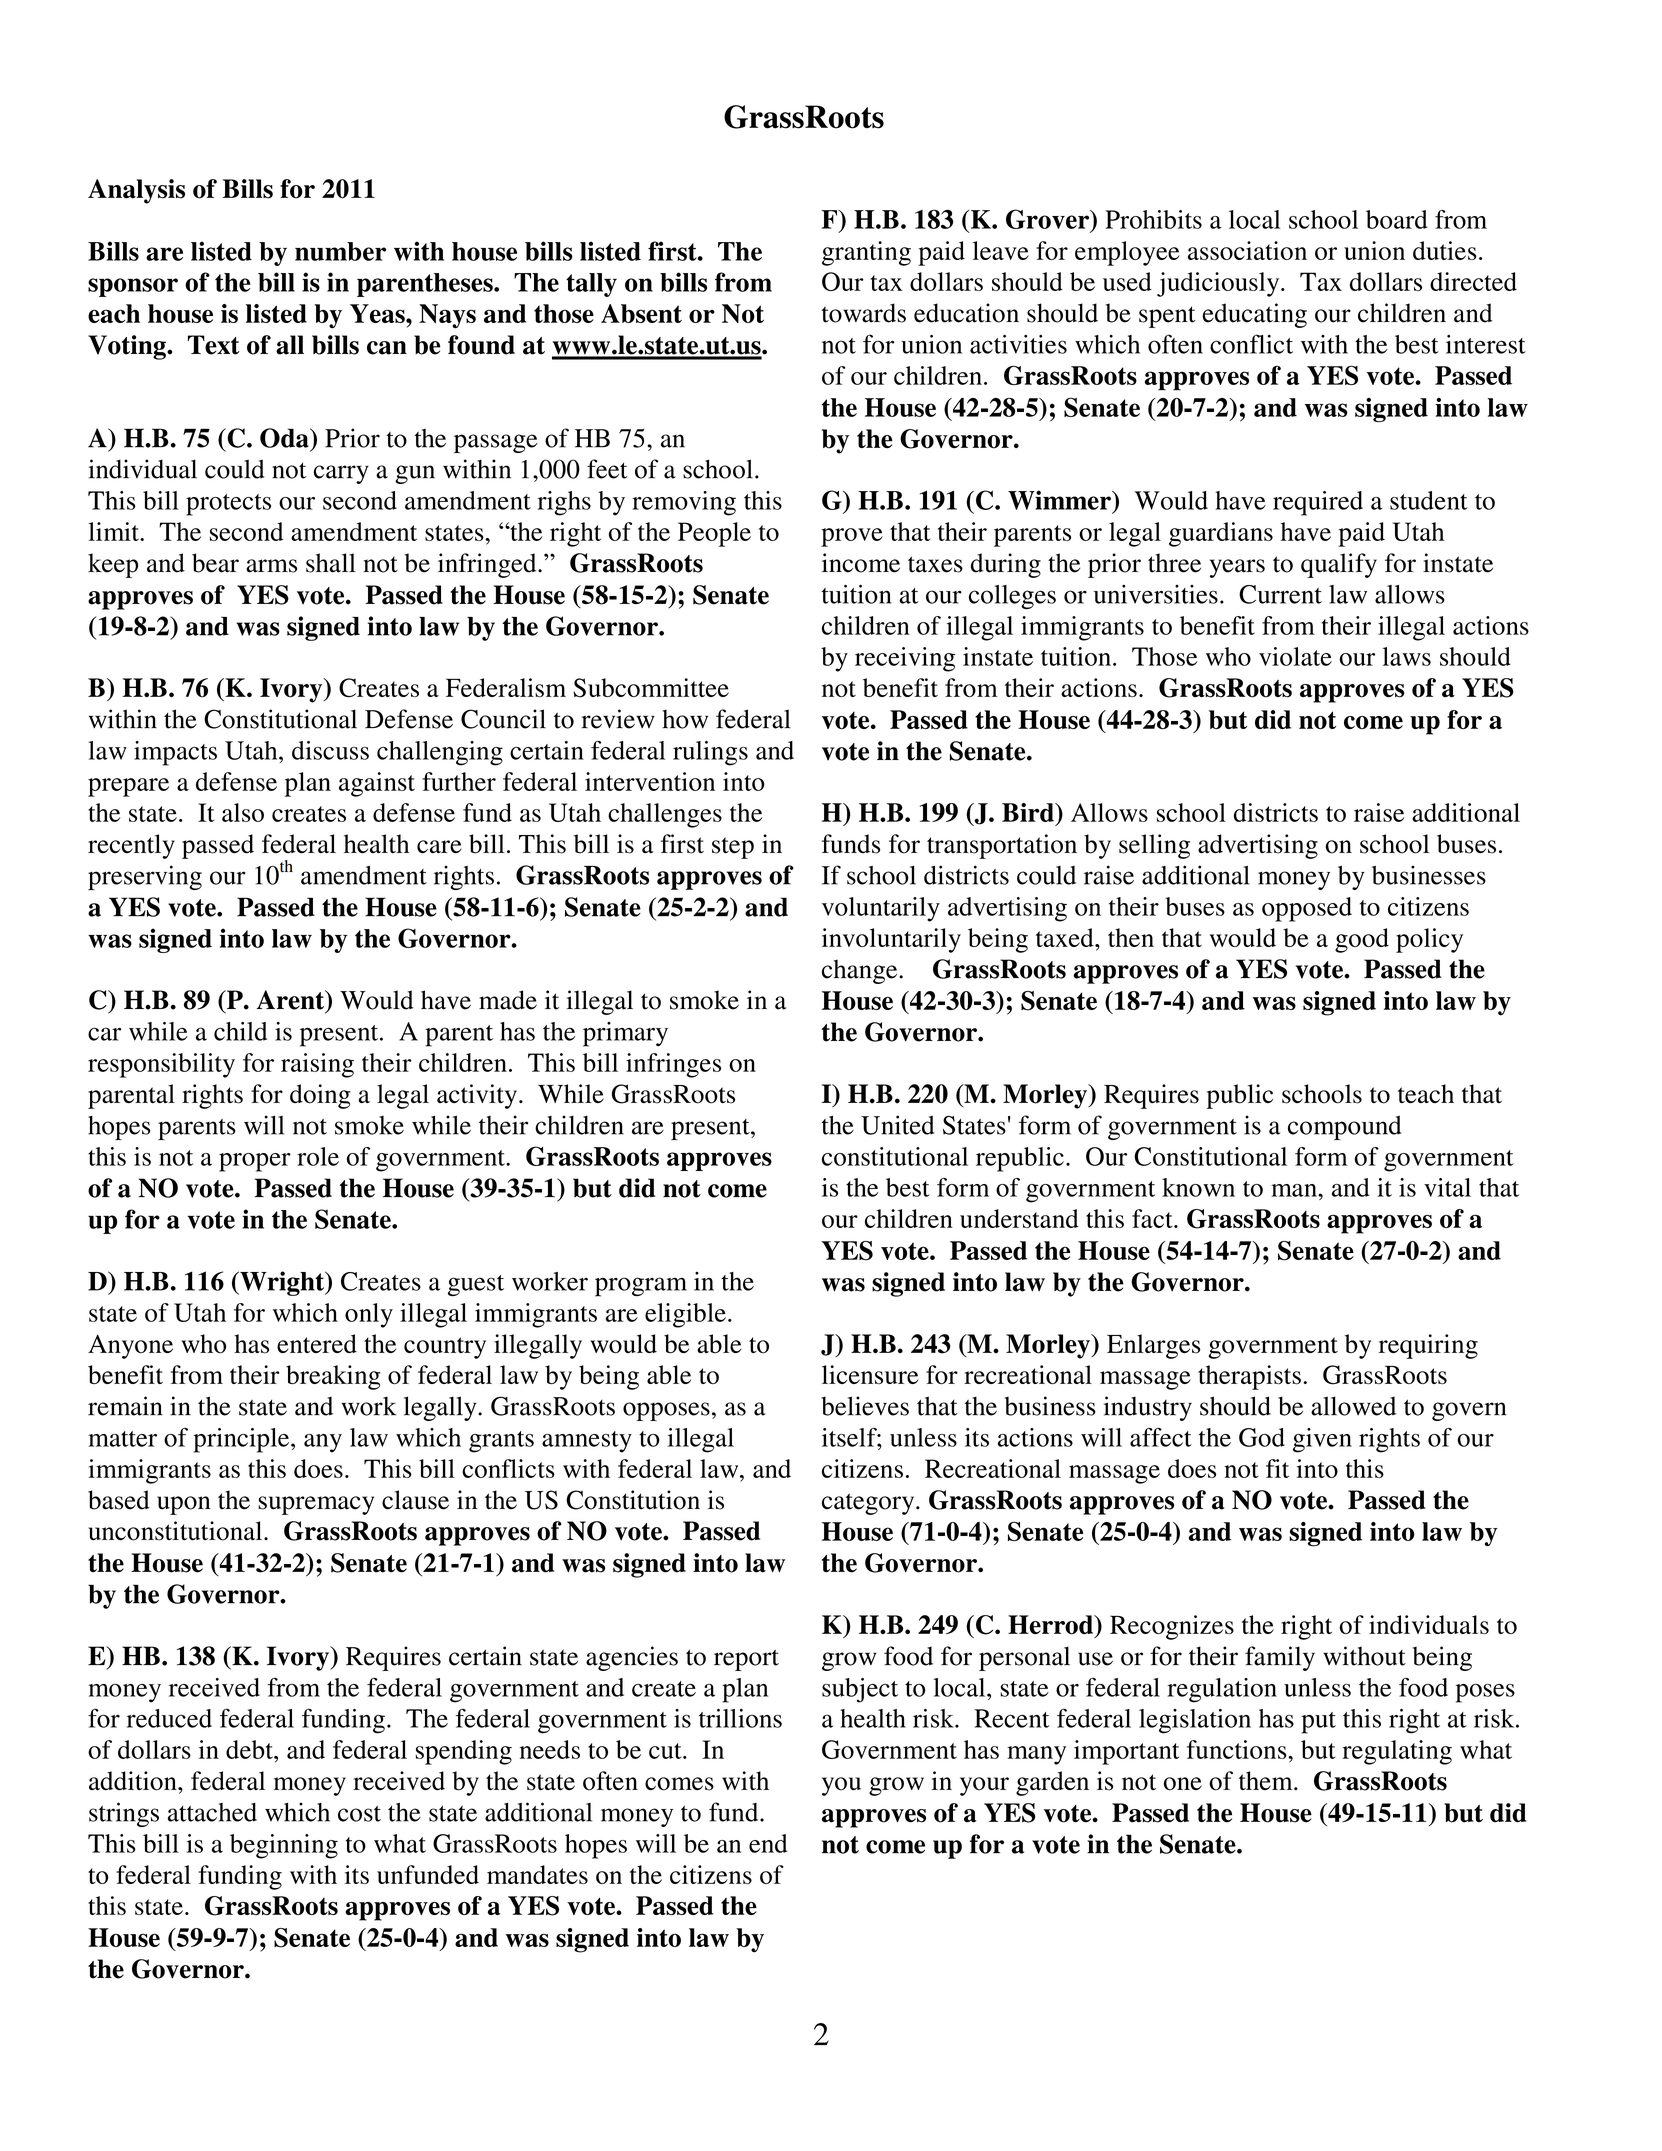  Describe the element at coordinates (317, 1065) in the screenshot. I see `raising` at that location.
